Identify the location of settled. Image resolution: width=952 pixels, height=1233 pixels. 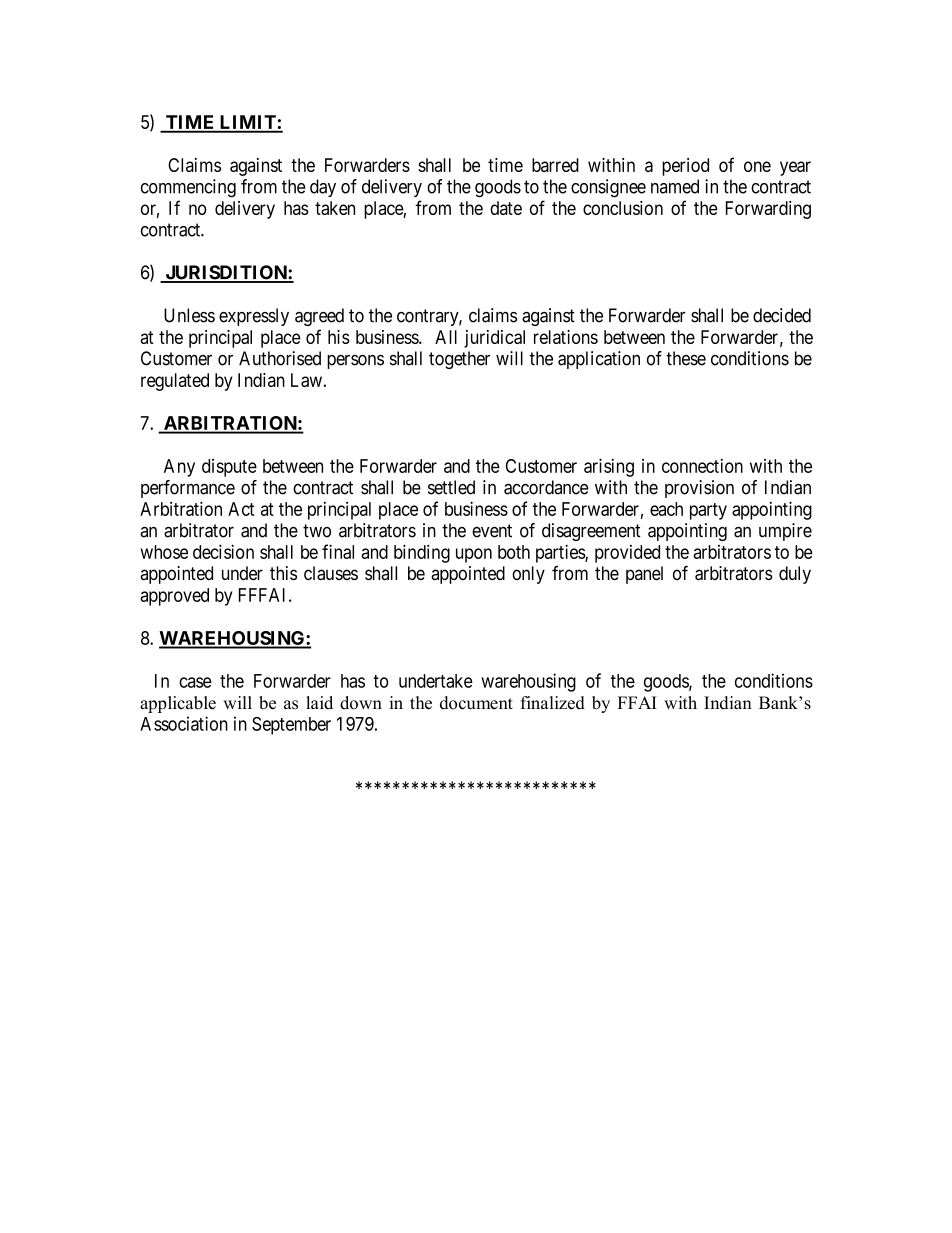
(451, 487).
